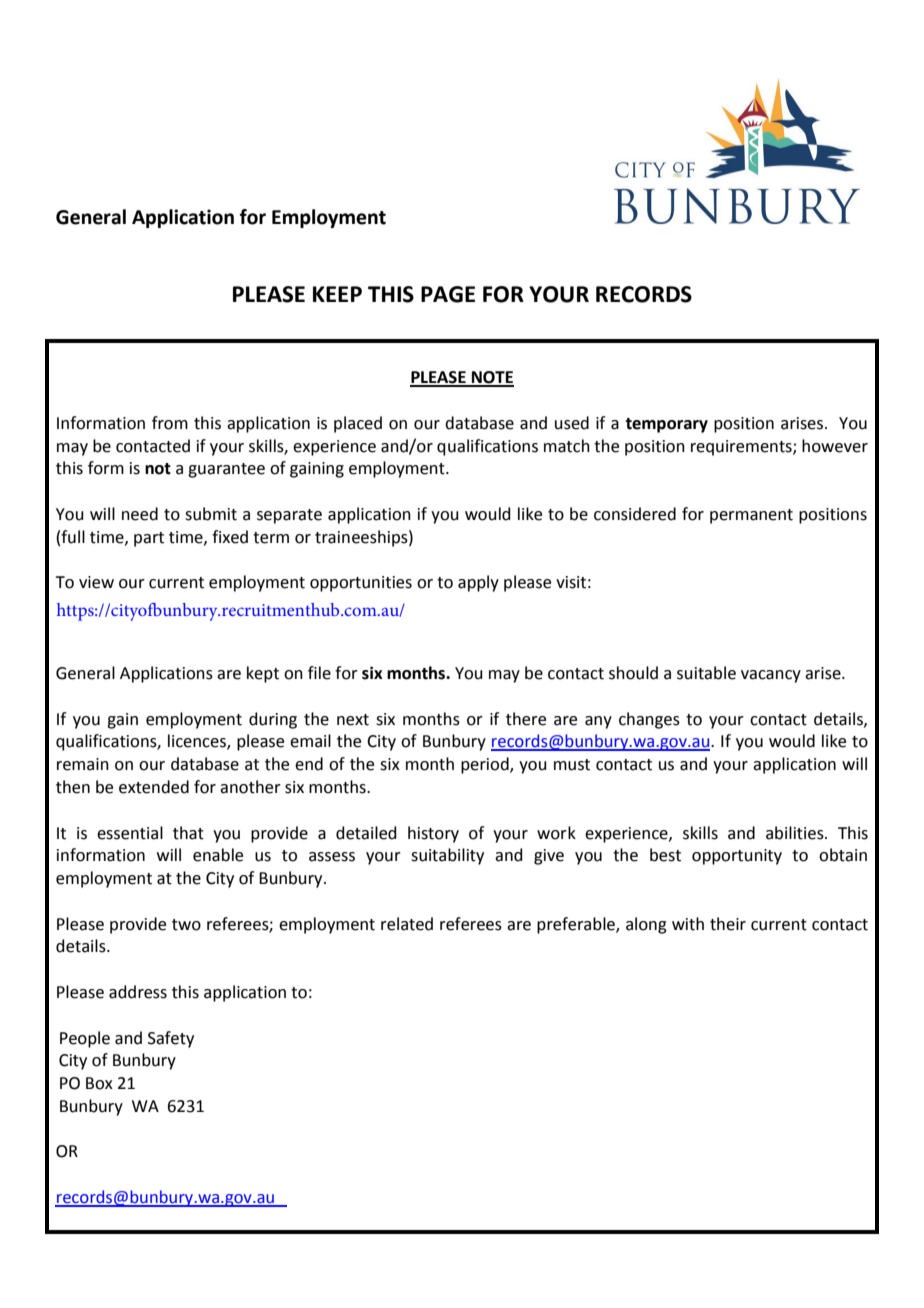  Describe the element at coordinates (771, 676) in the document. I see `vacancy` at that location.
